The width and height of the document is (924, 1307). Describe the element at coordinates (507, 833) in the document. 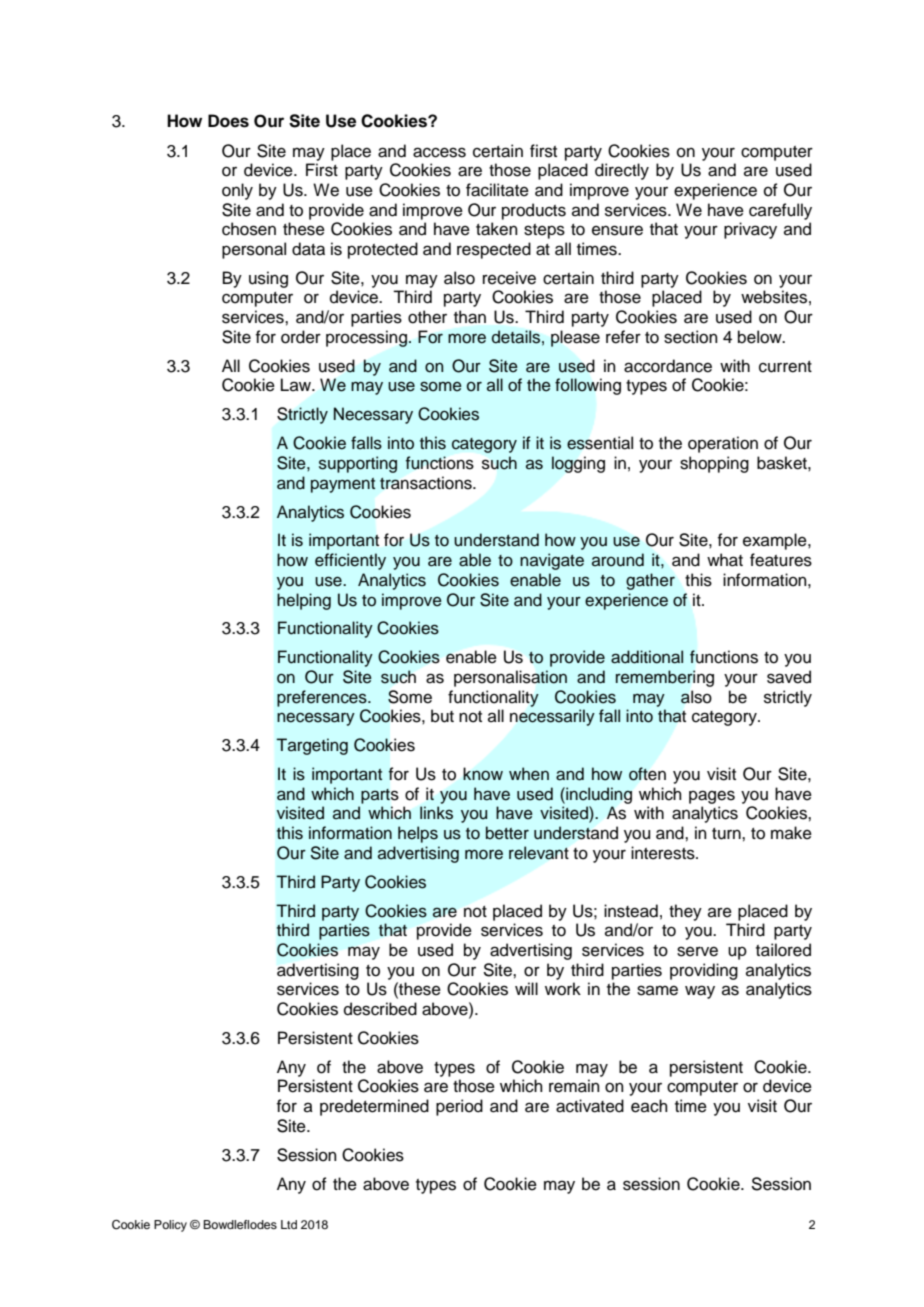

I see `better` at that location.
